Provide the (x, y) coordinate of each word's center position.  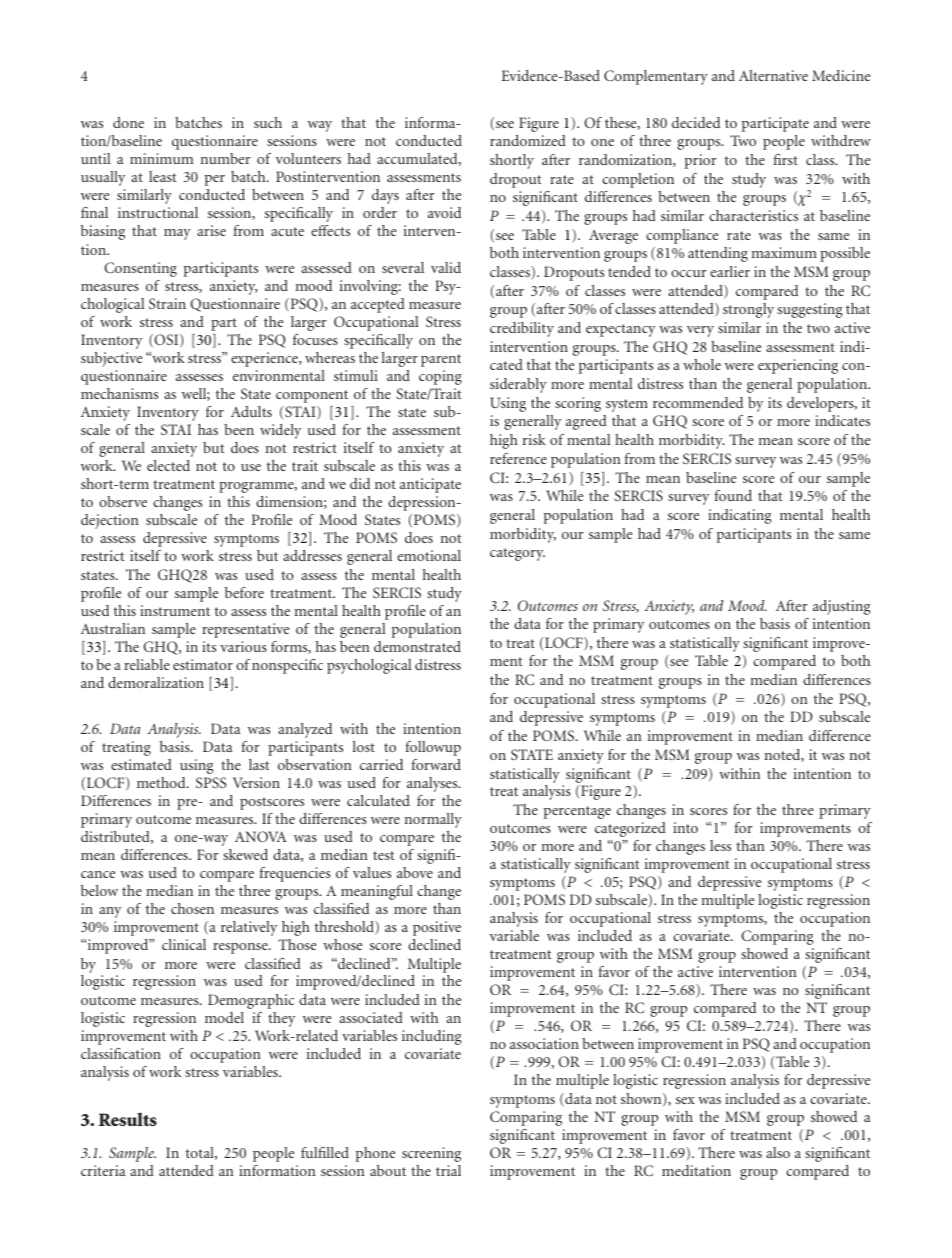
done (128, 122)
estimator (203, 664)
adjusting (842, 607)
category (517, 554)
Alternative (773, 75)
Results (128, 1119)
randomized (528, 140)
